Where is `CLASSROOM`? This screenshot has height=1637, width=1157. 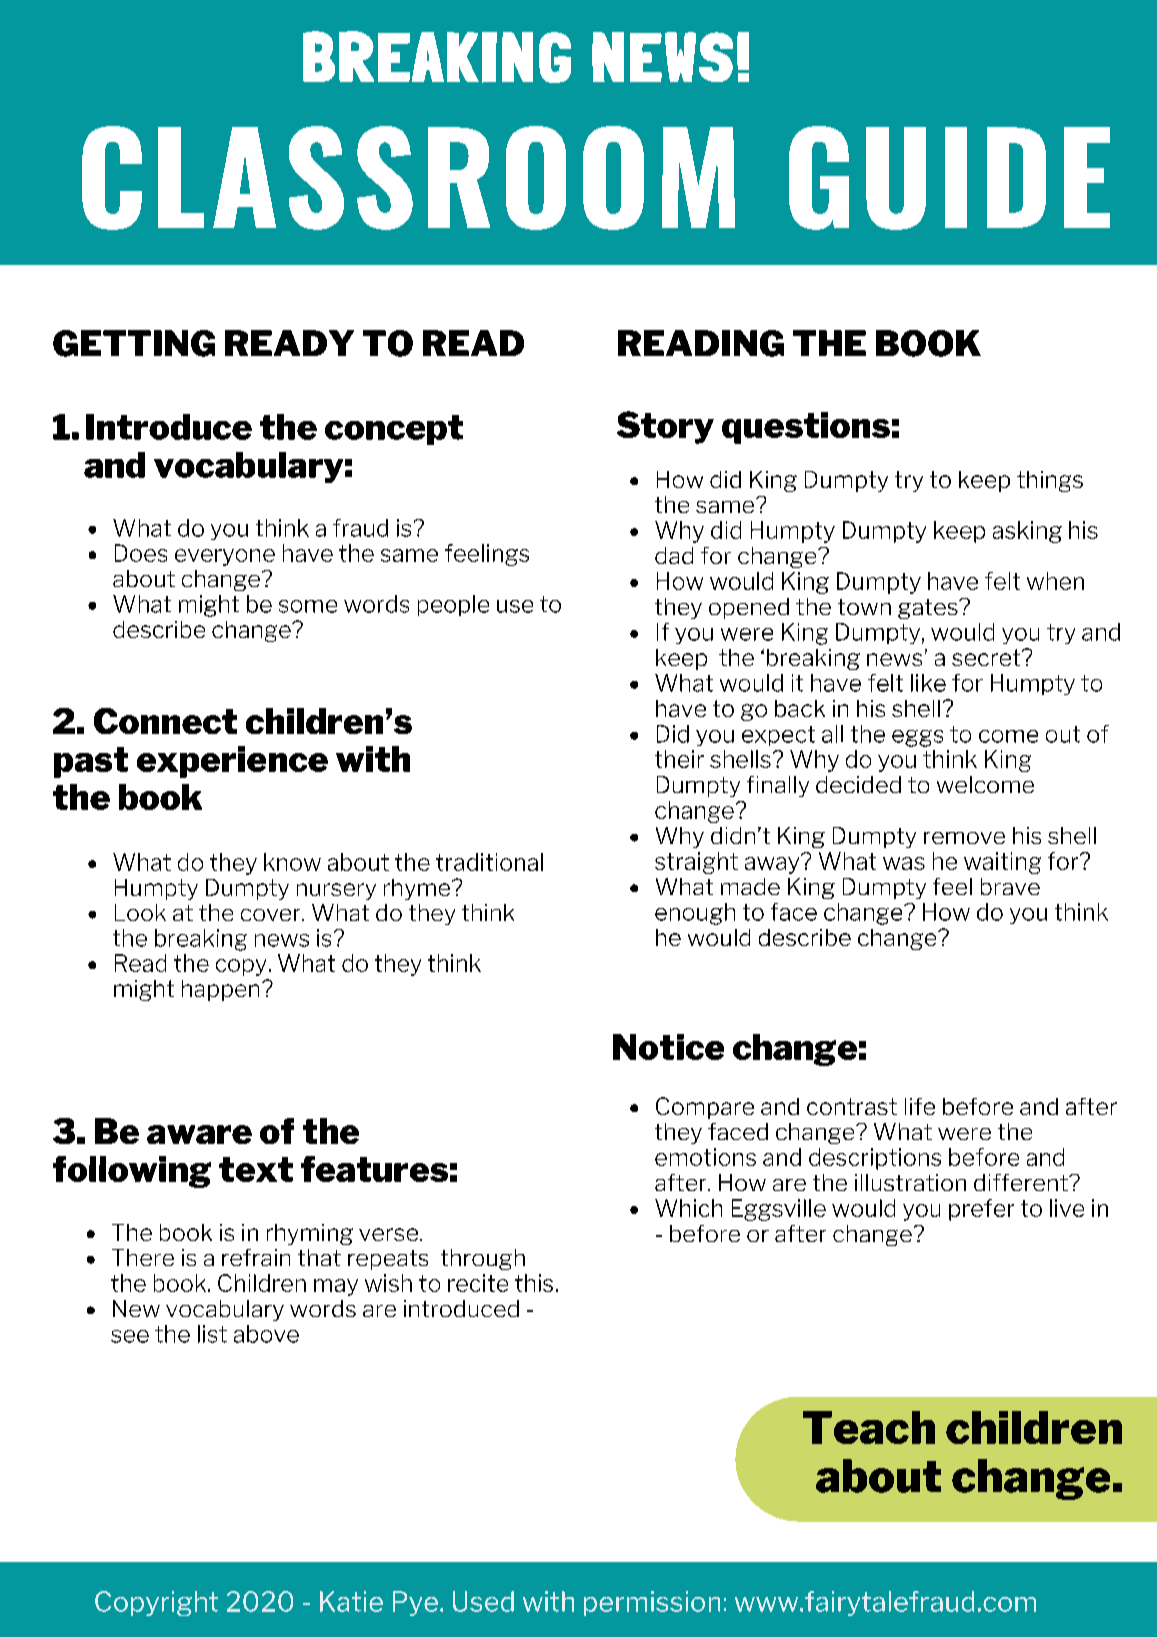 CLASSROOM is located at coordinates (408, 178).
